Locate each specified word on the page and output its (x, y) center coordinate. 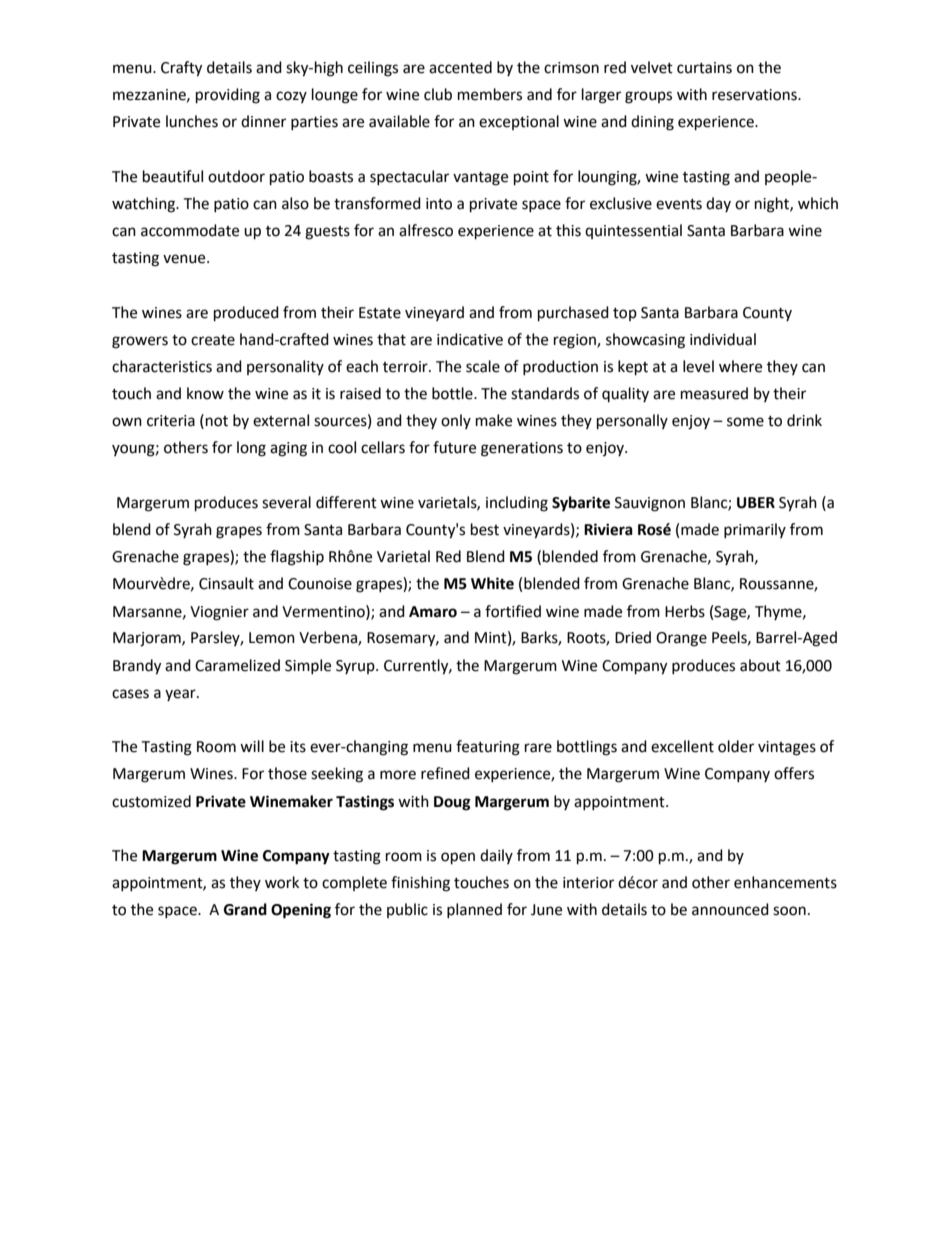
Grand (245, 909)
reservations (755, 95)
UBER (756, 503)
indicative (470, 339)
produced (246, 314)
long (251, 449)
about (760, 665)
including (517, 504)
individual (723, 339)
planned (474, 910)
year (181, 695)
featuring (488, 748)
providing (228, 96)
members (490, 94)
